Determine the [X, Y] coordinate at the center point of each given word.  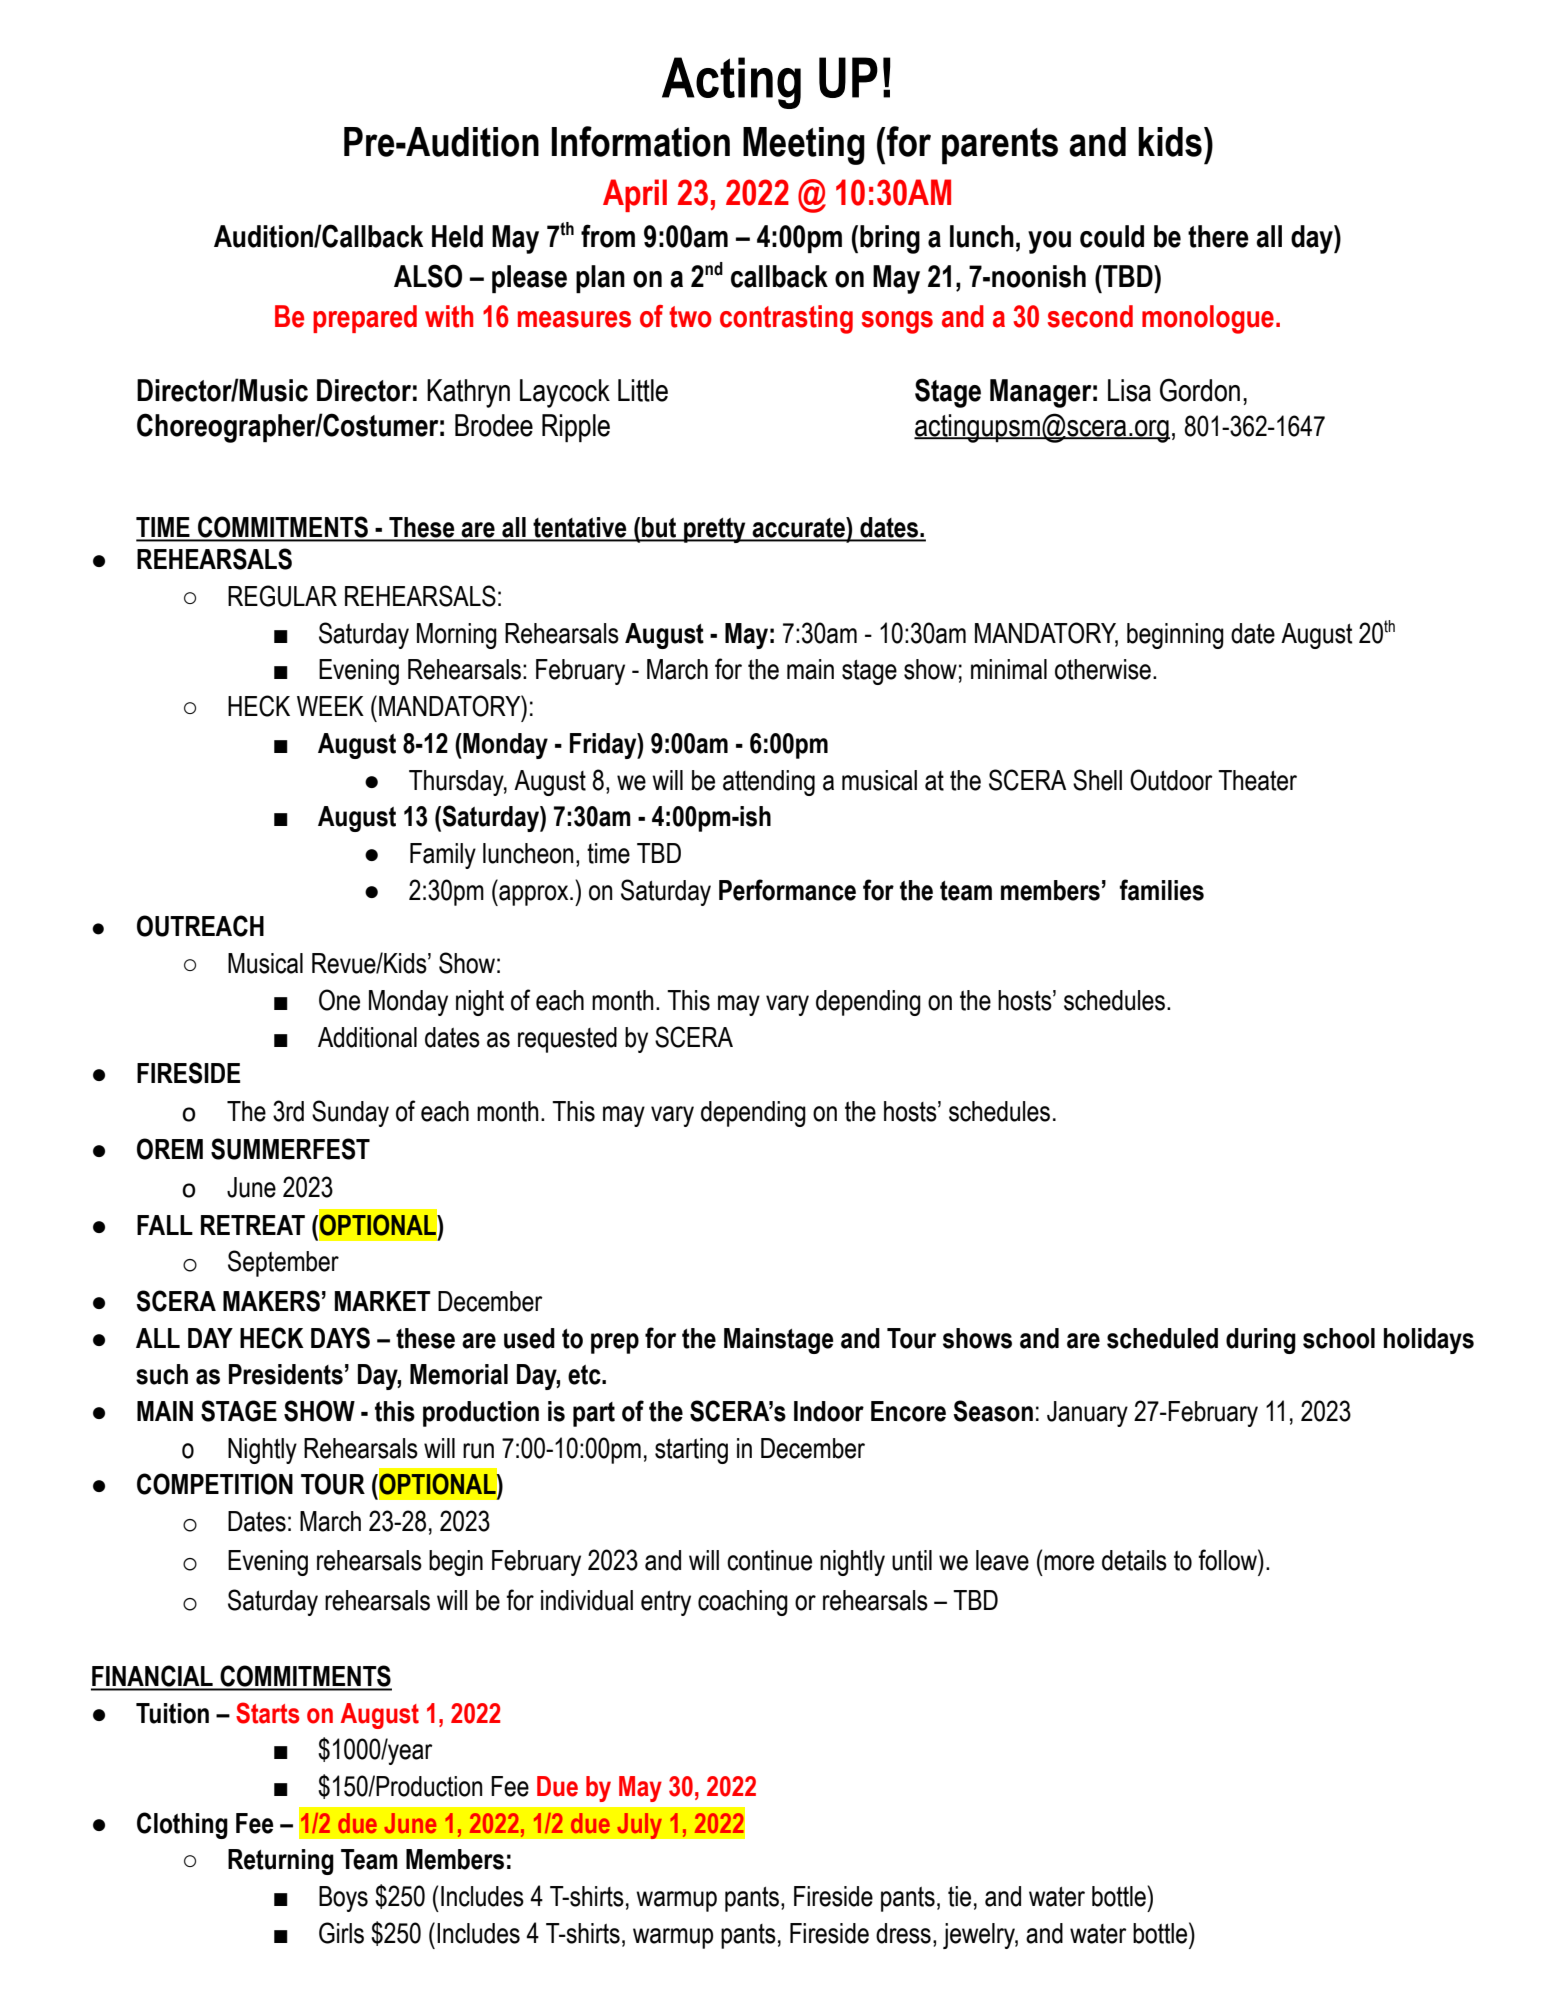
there [1218, 236]
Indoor [829, 1411]
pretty [715, 530]
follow [1228, 1560]
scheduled [1162, 1338]
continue [769, 1560]
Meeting [804, 146]
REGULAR [282, 596]
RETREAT [253, 1225]
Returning [281, 1862]
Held [457, 236]
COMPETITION [215, 1484]
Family [443, 856]
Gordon [1200, 390]
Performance [787, 890]
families [1161, 890]
